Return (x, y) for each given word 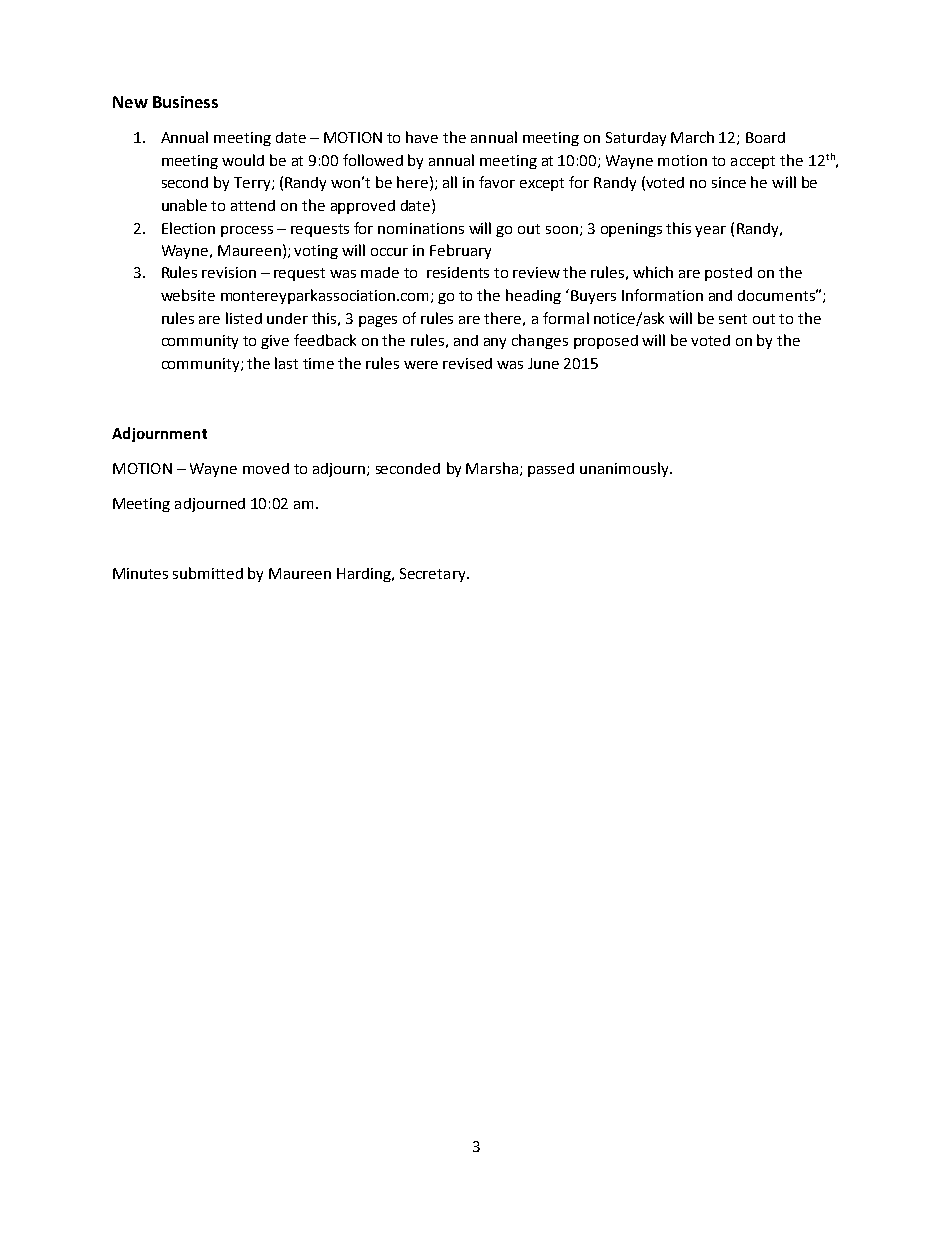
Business (185, 102)
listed (244, 318)
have (422, 137)
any (495, 343)
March (692, 137)
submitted (208, 573)
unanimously (625, 469)
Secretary (434, 575)
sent (733, 319)
